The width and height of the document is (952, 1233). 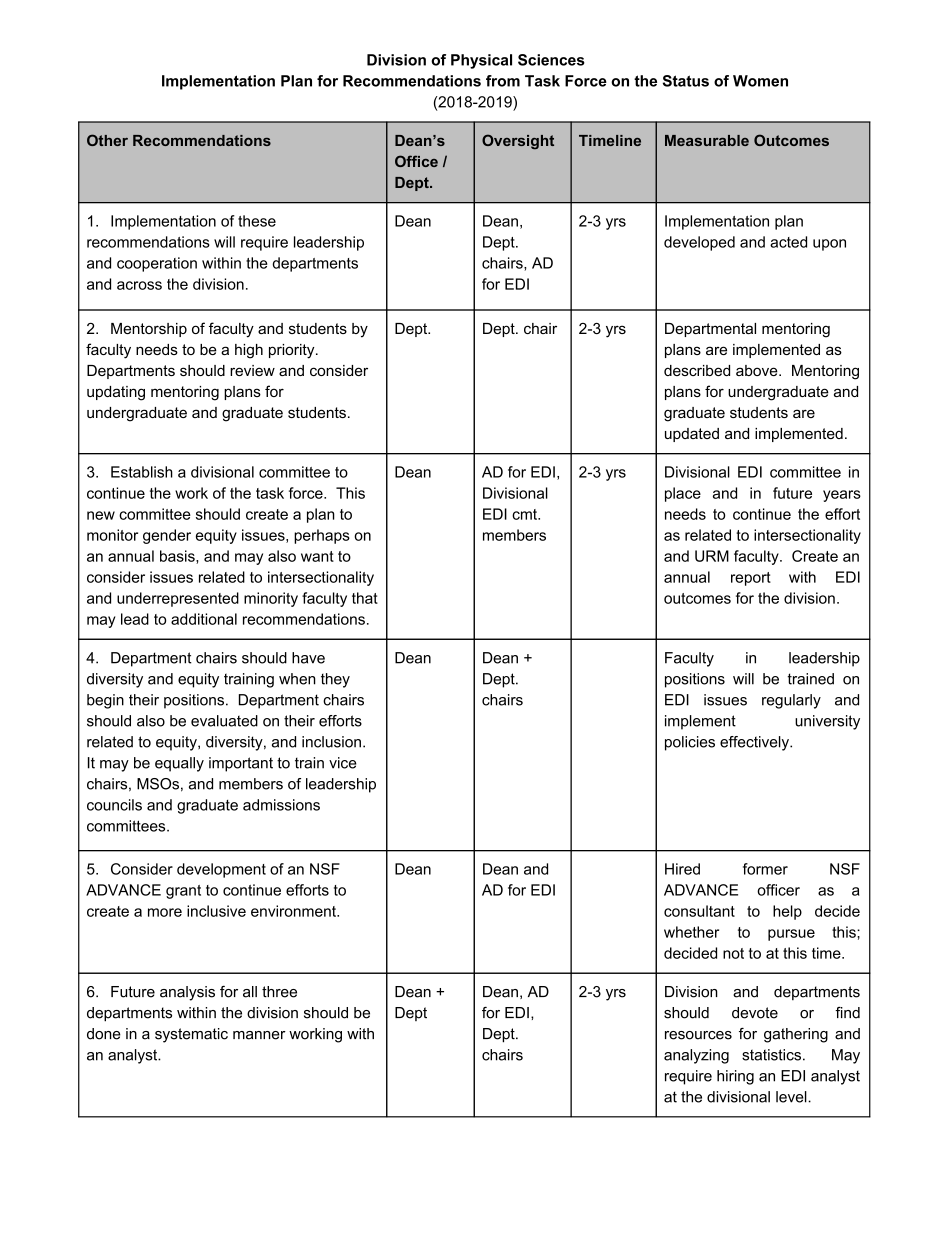 What do you see at coordinates (191, 1035) in the document?
I see `systematic` at bounding box center [191, 1035].
